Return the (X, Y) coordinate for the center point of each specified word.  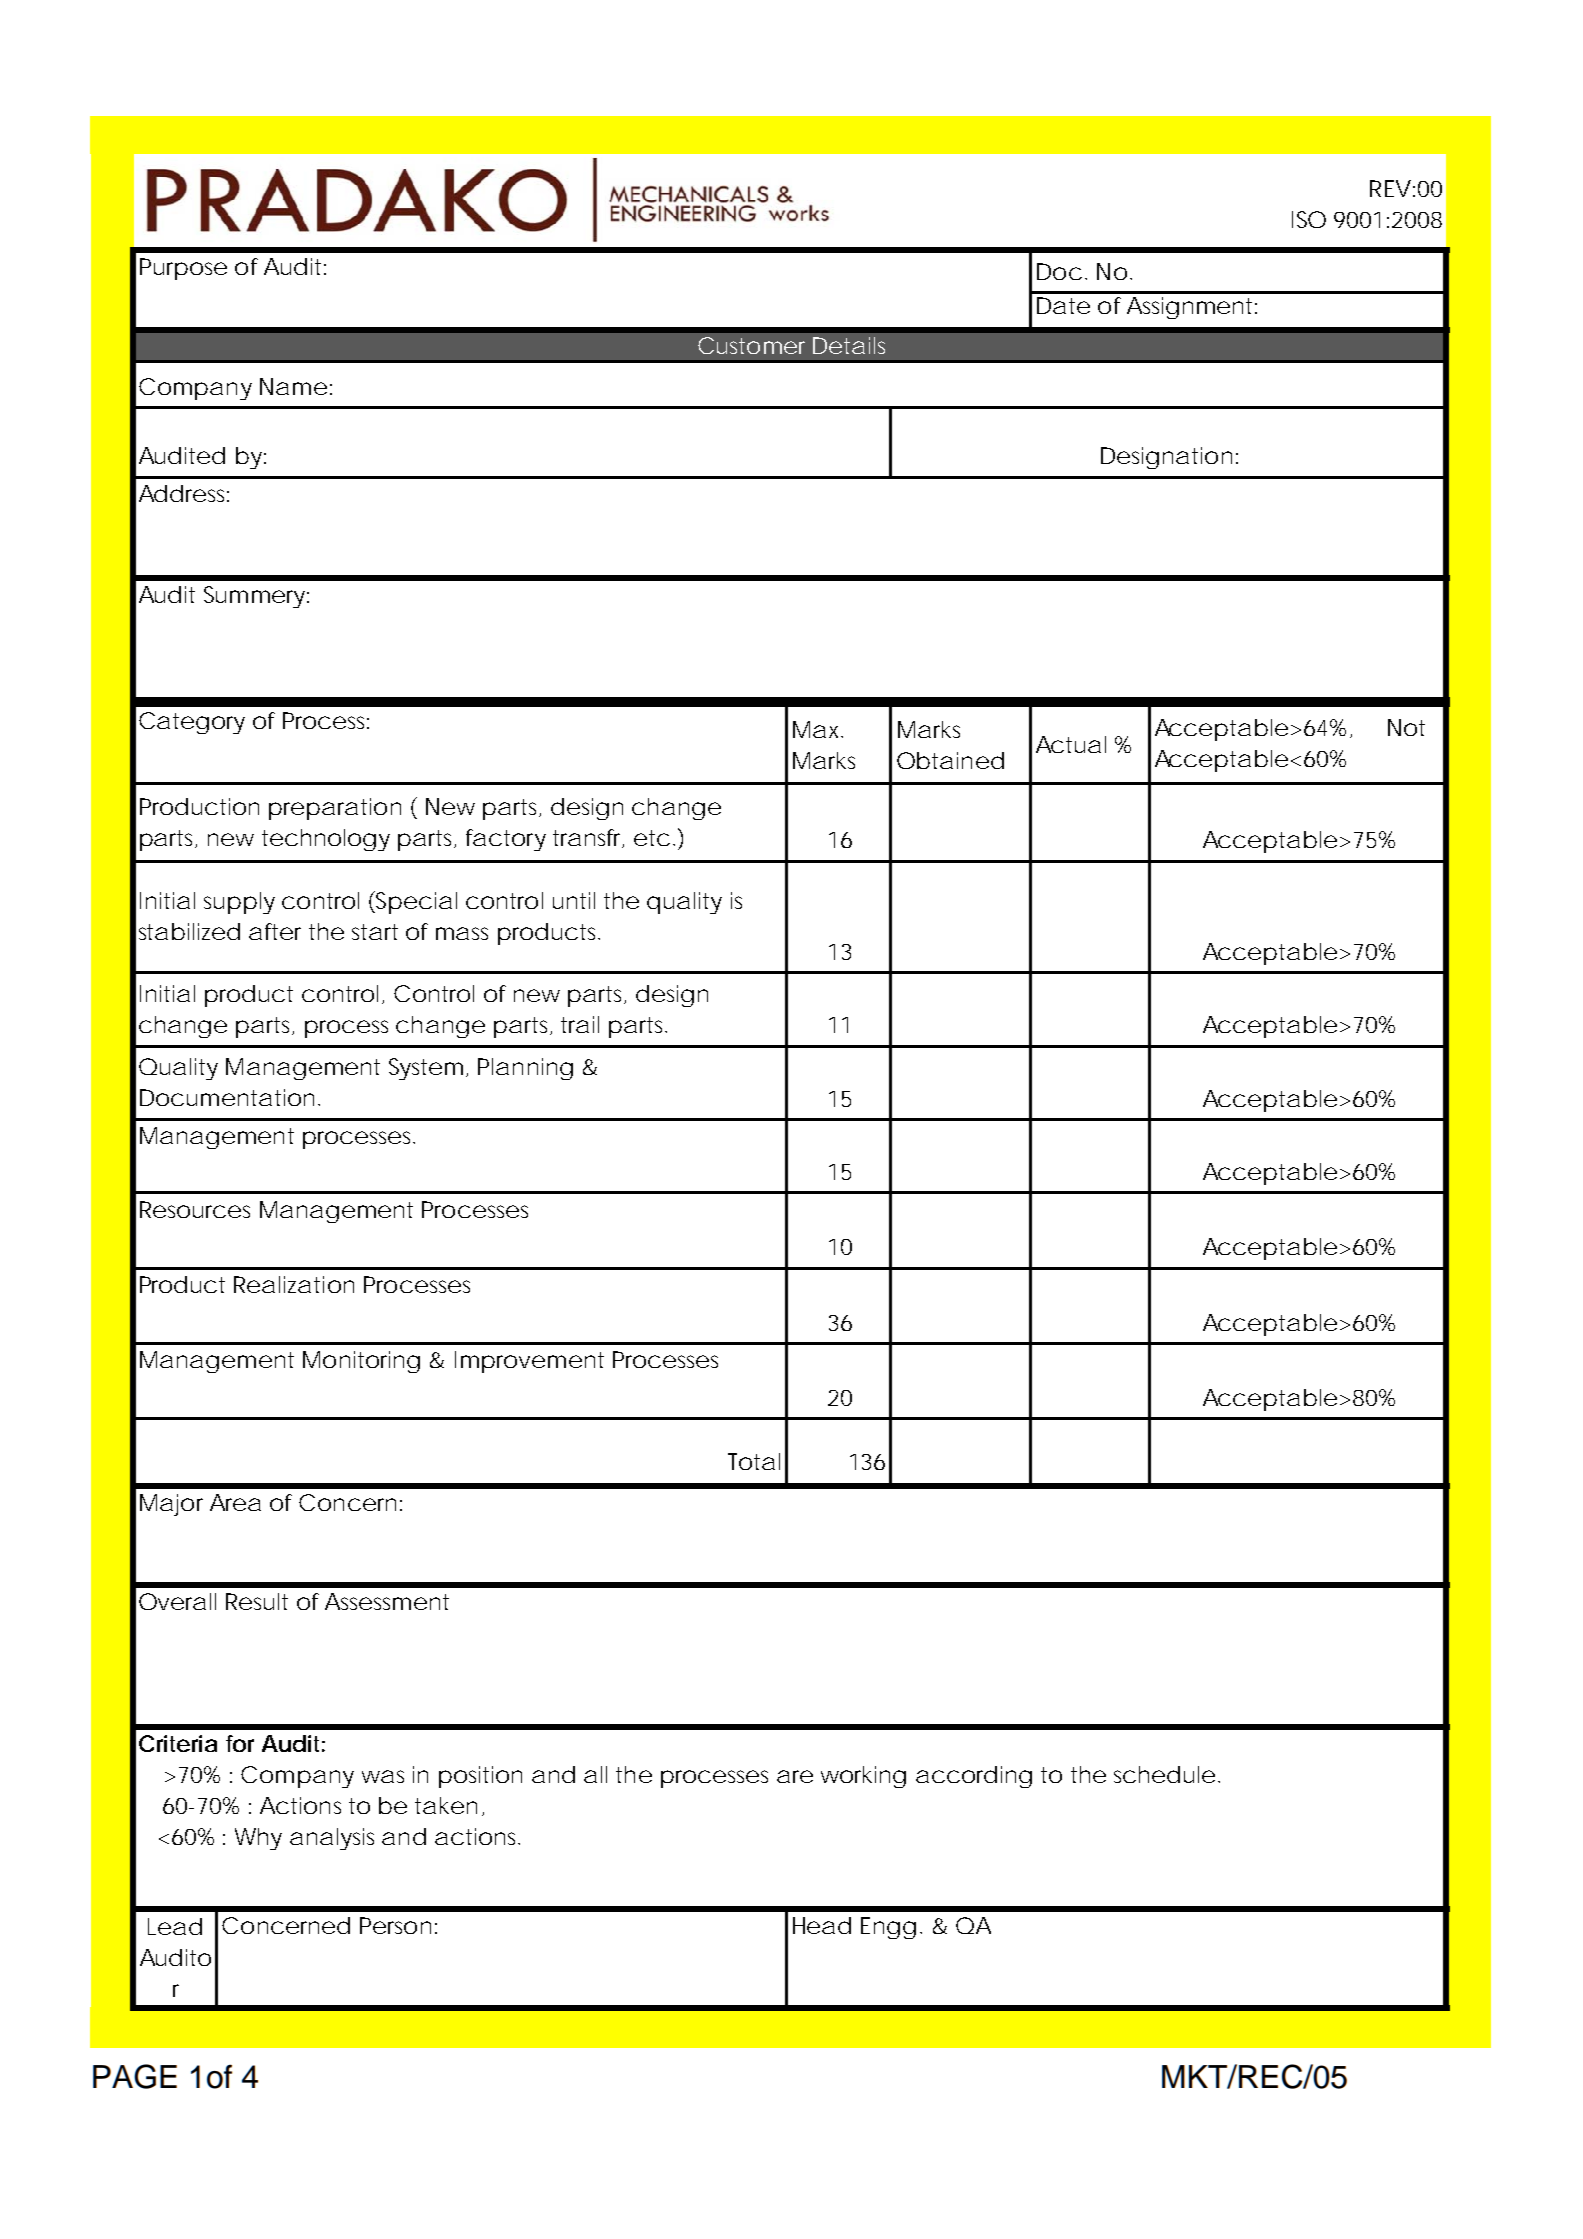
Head (822, 1925)
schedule (1164, 1774)
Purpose (183, 269)
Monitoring (361, 1362)
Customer (751, 345)
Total (754, 1461)
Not (1406, 727)
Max (818, 729)
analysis (332, 1839)
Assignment (1192, 308)
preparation (335, 809)
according (974, 1777)
